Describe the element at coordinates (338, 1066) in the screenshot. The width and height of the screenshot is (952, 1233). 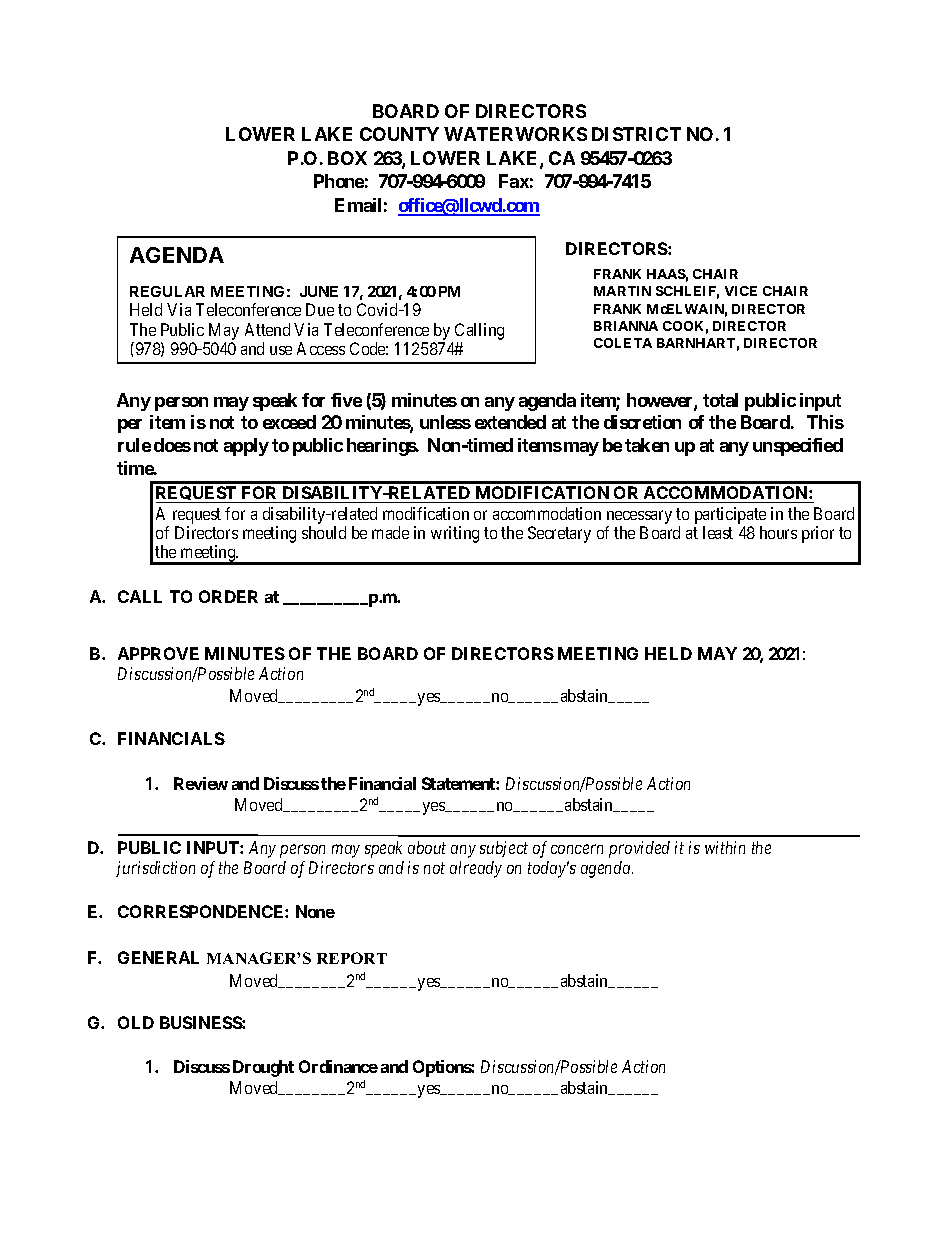
I see `Ordinance` at that location.
